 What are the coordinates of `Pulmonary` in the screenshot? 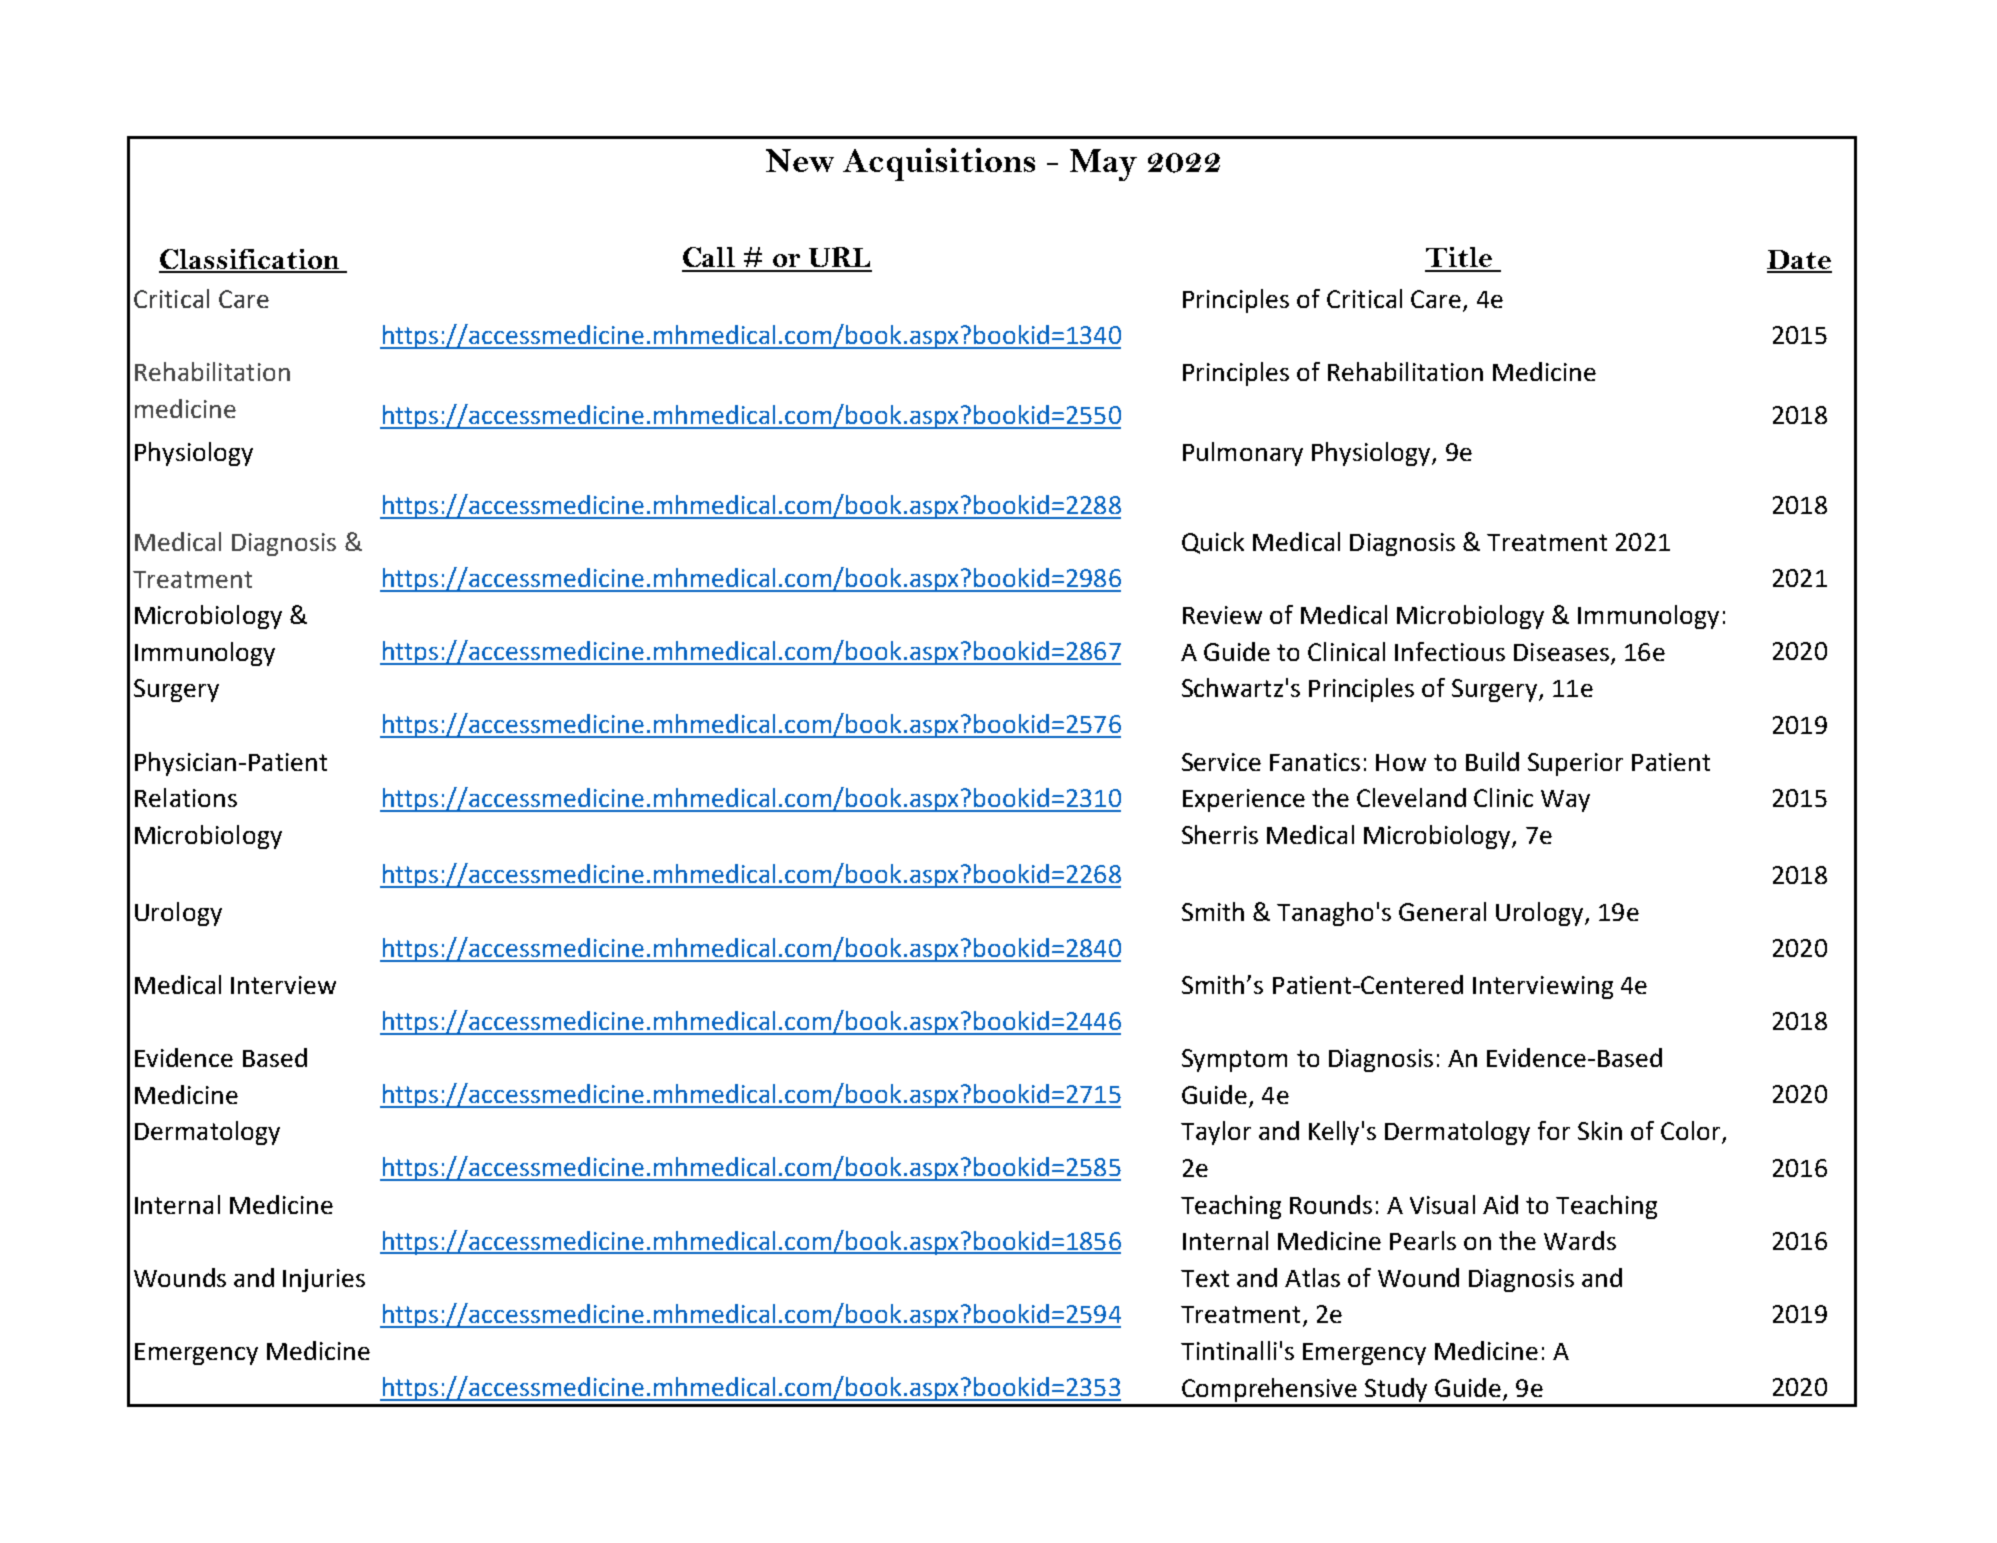 It's located at (1243, 454).
